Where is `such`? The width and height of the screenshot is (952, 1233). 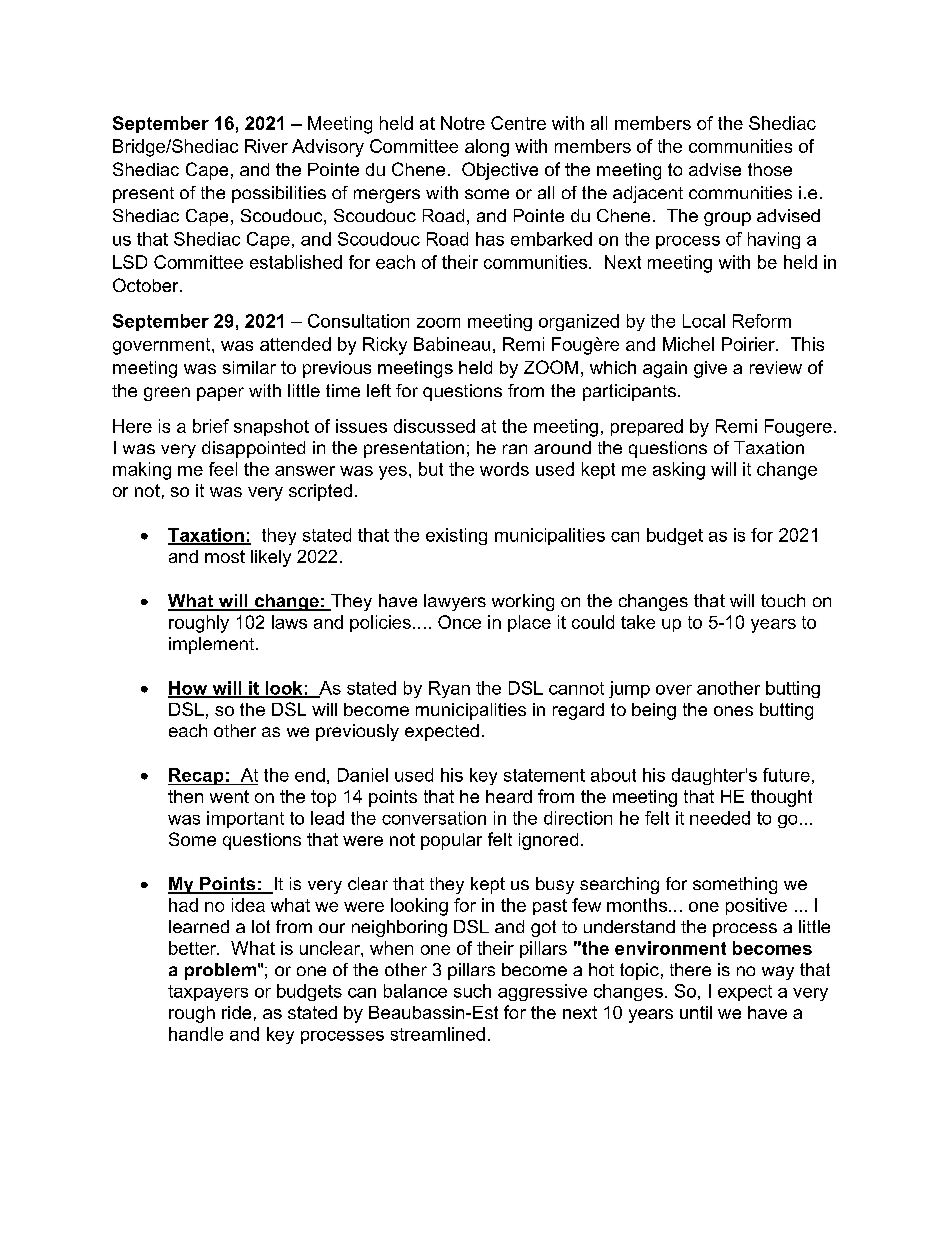
such is located at coordinates (472, 991).
